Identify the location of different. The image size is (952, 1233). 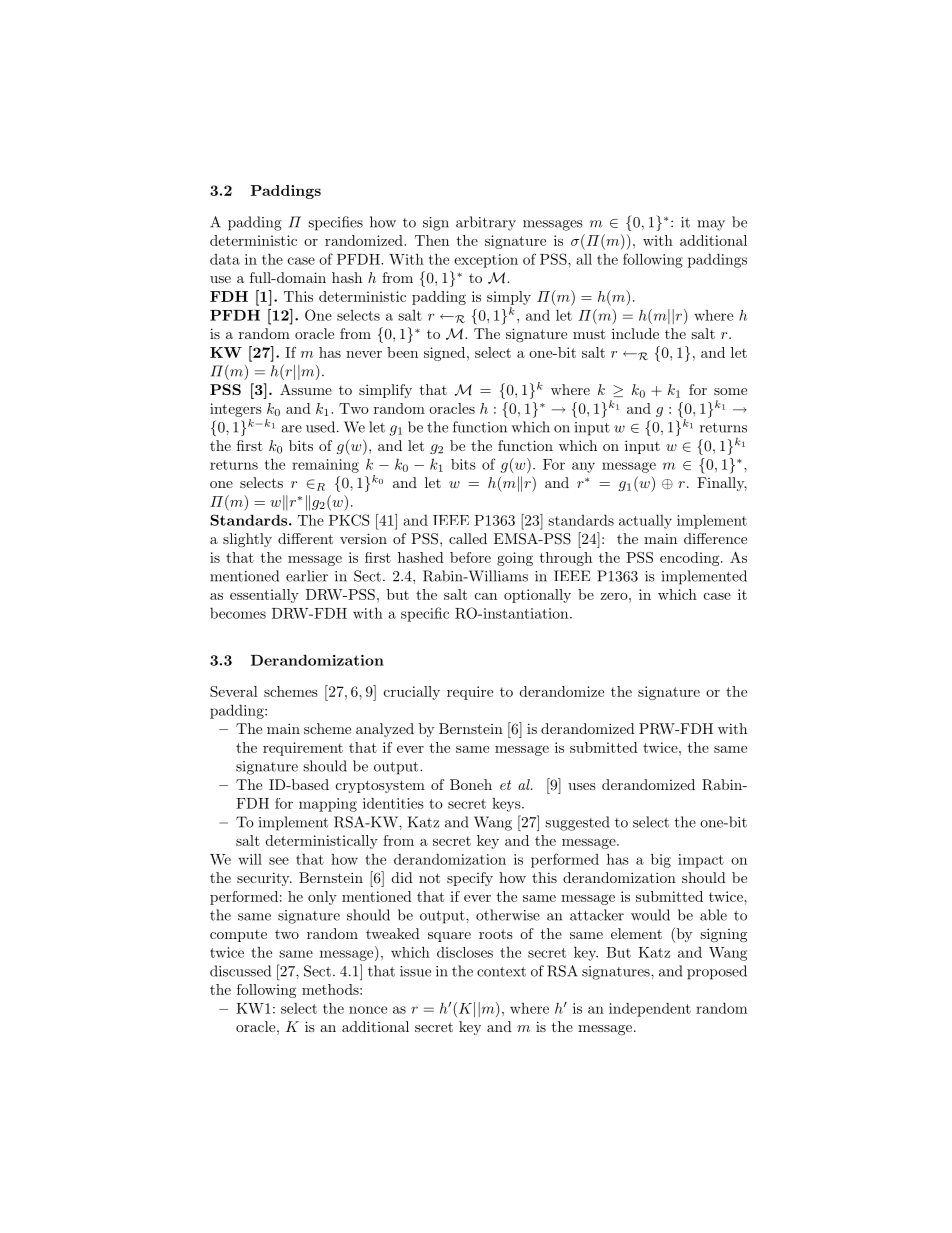
(305, 538).
